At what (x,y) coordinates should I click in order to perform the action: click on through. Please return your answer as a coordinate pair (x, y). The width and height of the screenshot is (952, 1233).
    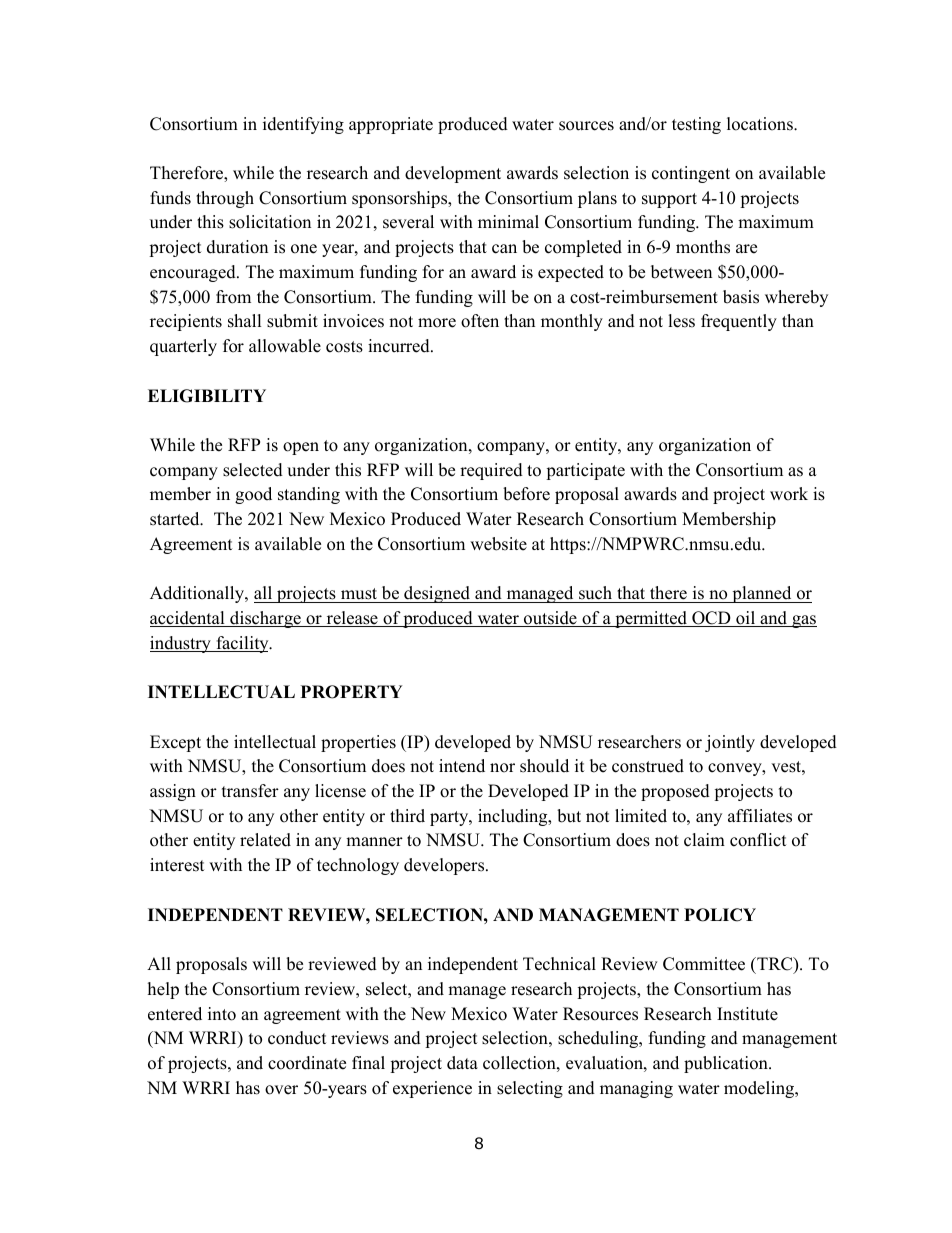
    Looking at the image, I should click on (225, 199).
